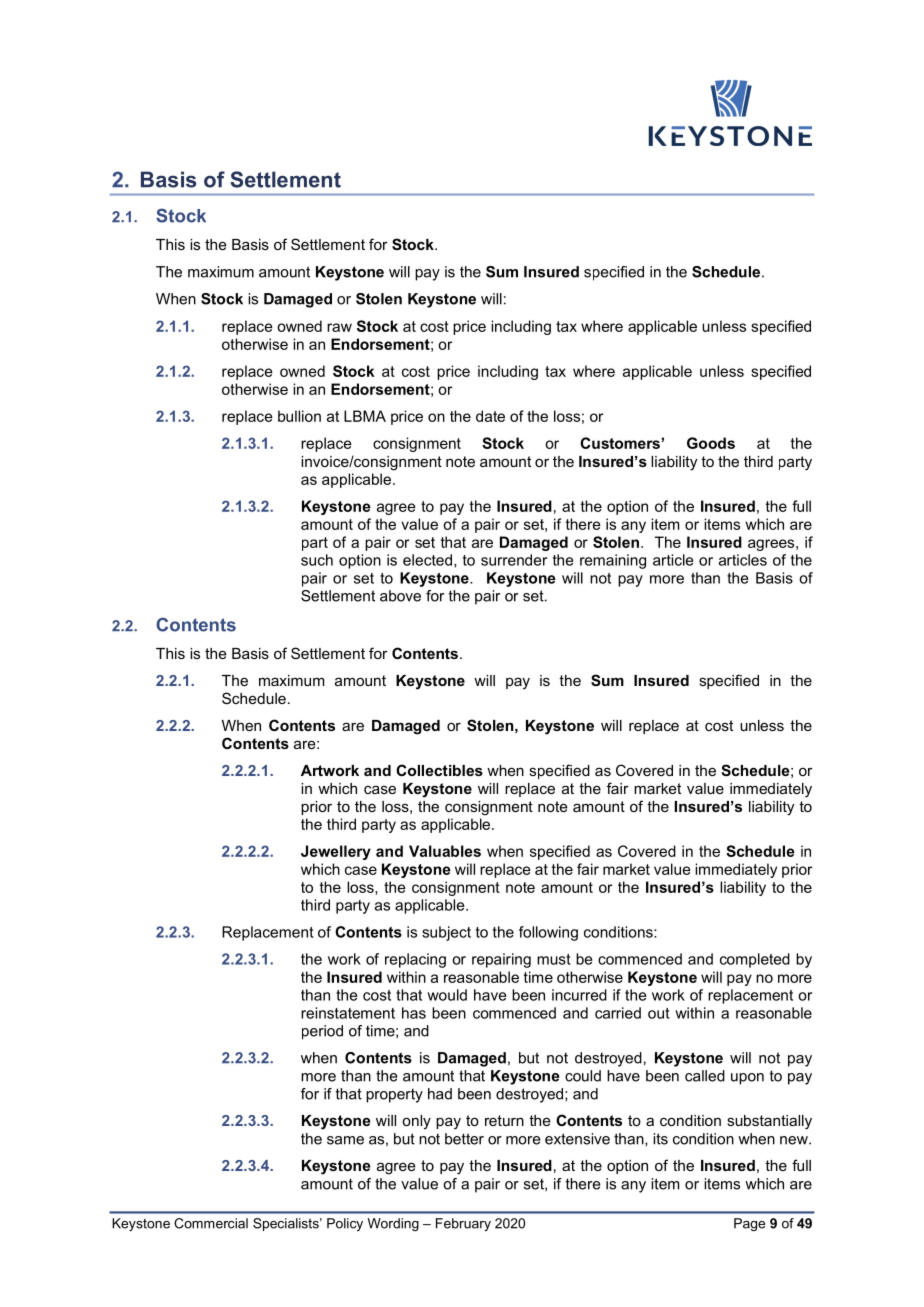 This screenshot has height=1307, width=924. I want to click on Policy, so click(345, 1224).
